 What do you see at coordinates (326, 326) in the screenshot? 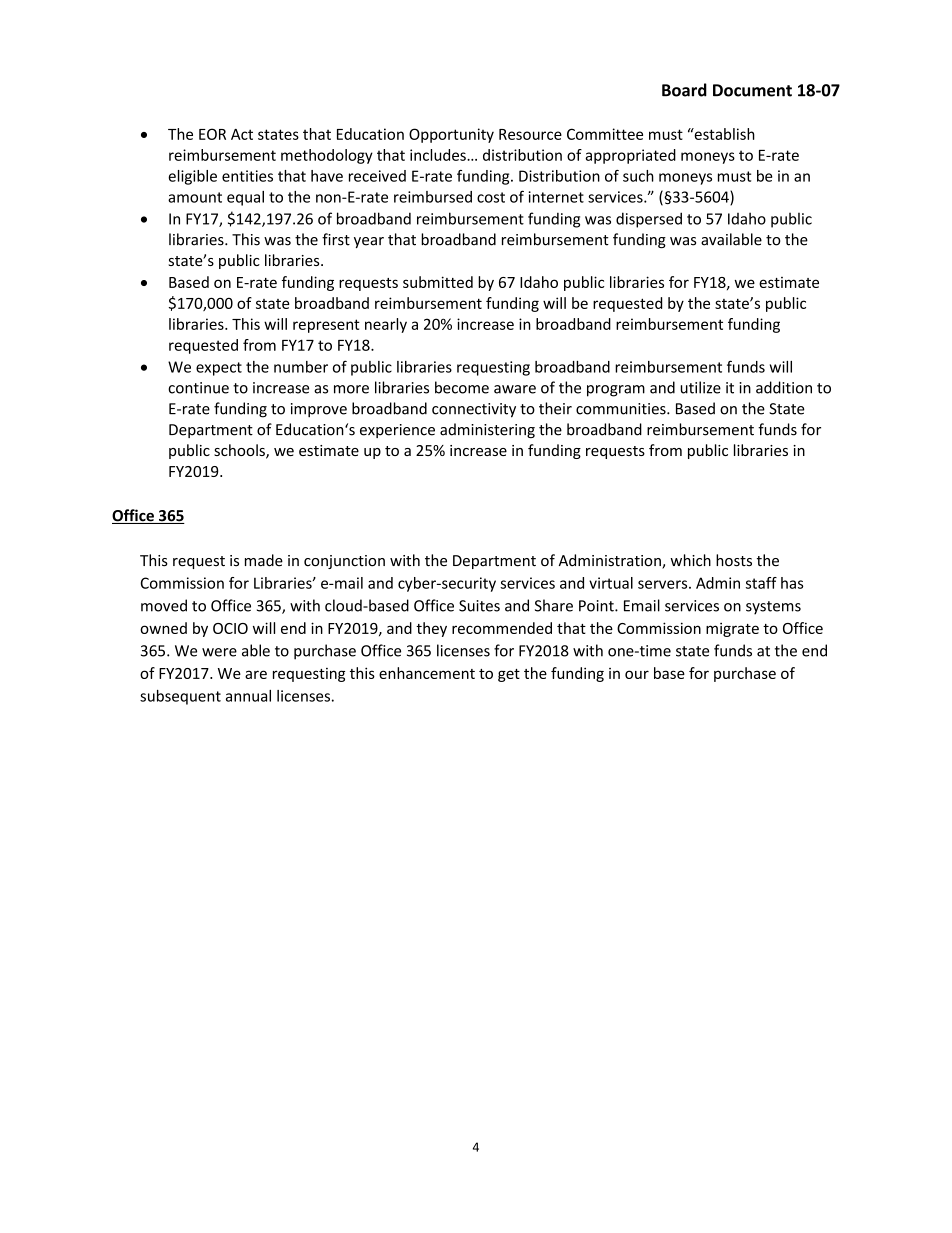
I see `represent` at bounding box center [326, 326].
